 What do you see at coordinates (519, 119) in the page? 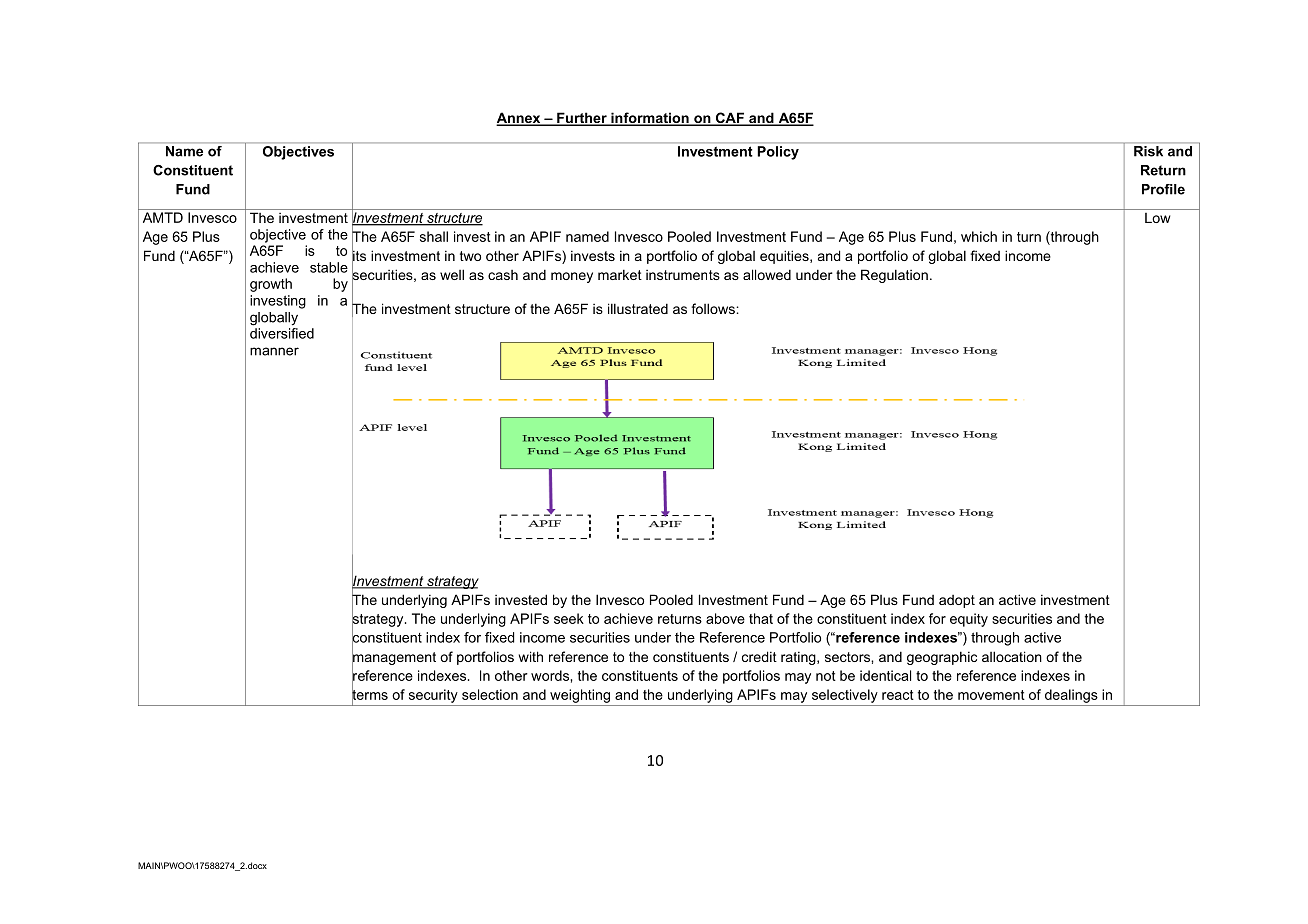
I see `Annex` at bounding box center [519, 119].
